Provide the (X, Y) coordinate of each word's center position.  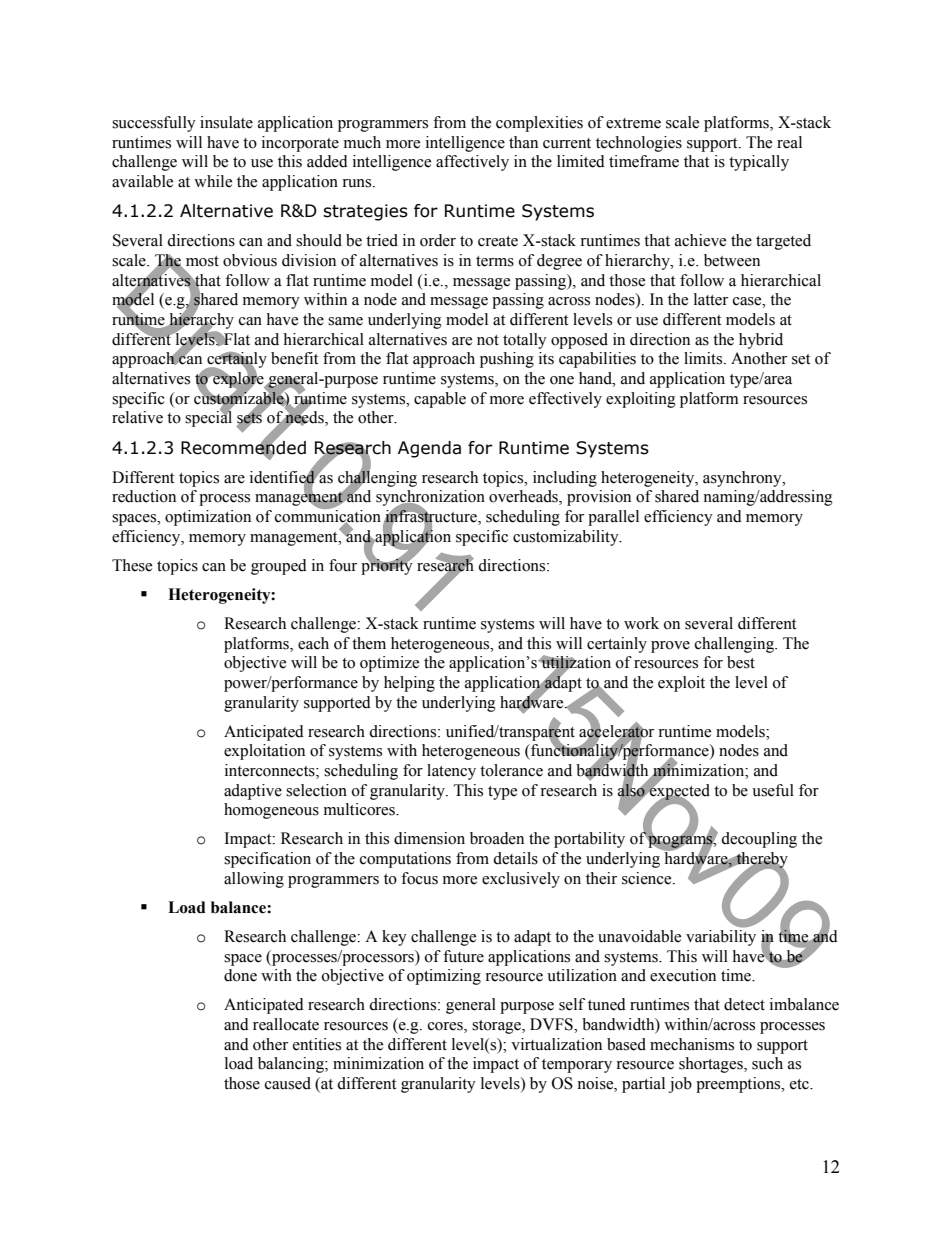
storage (497, 1027)
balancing (292, 1065)
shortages (712, 1065)
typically (759, 163)
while (213, 181)
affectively (472, 163)
